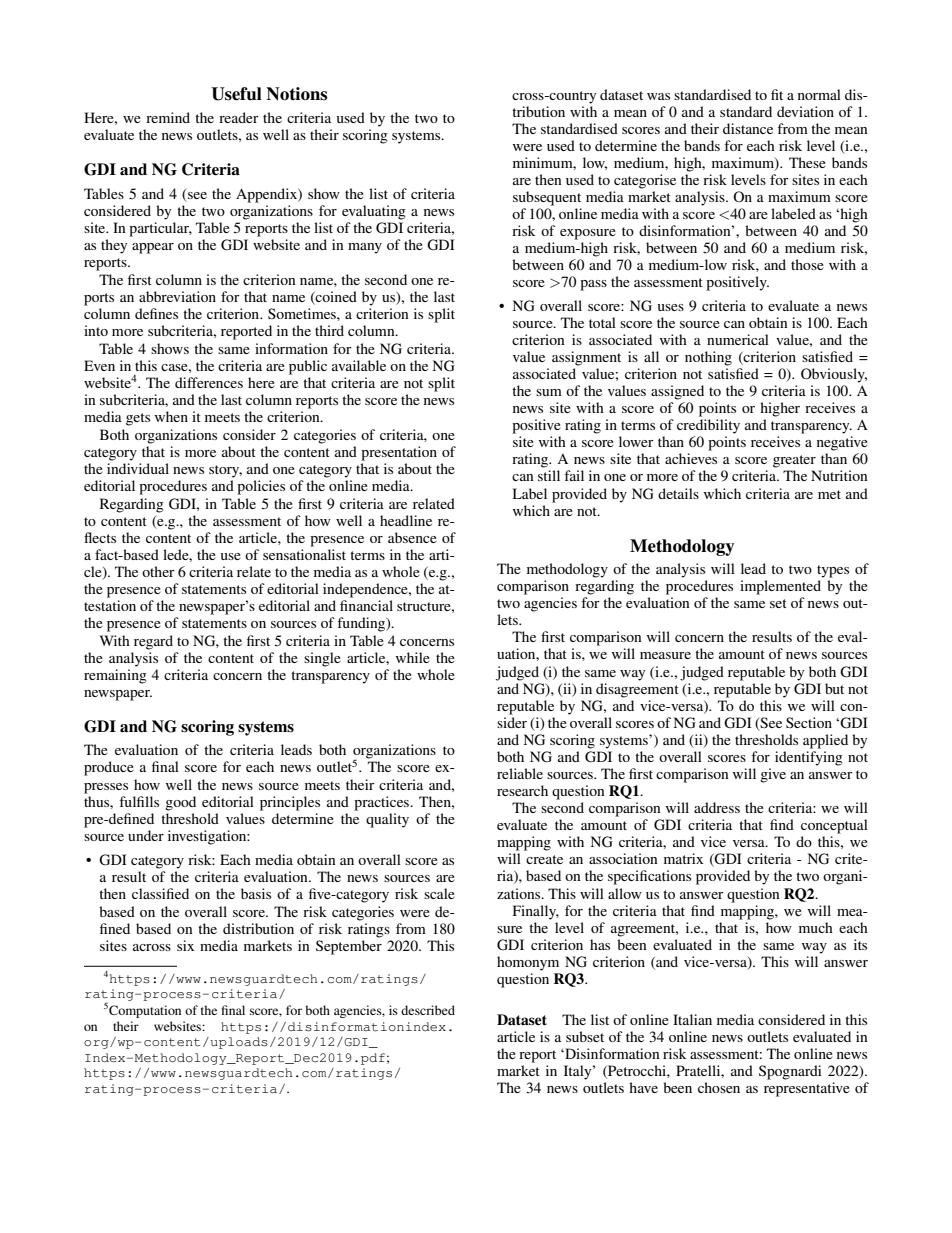 This screenshot has width=952, height=1233. Describe the element at coordinates (547, 198) in the screenshot. I see `subsequent` at that location.
